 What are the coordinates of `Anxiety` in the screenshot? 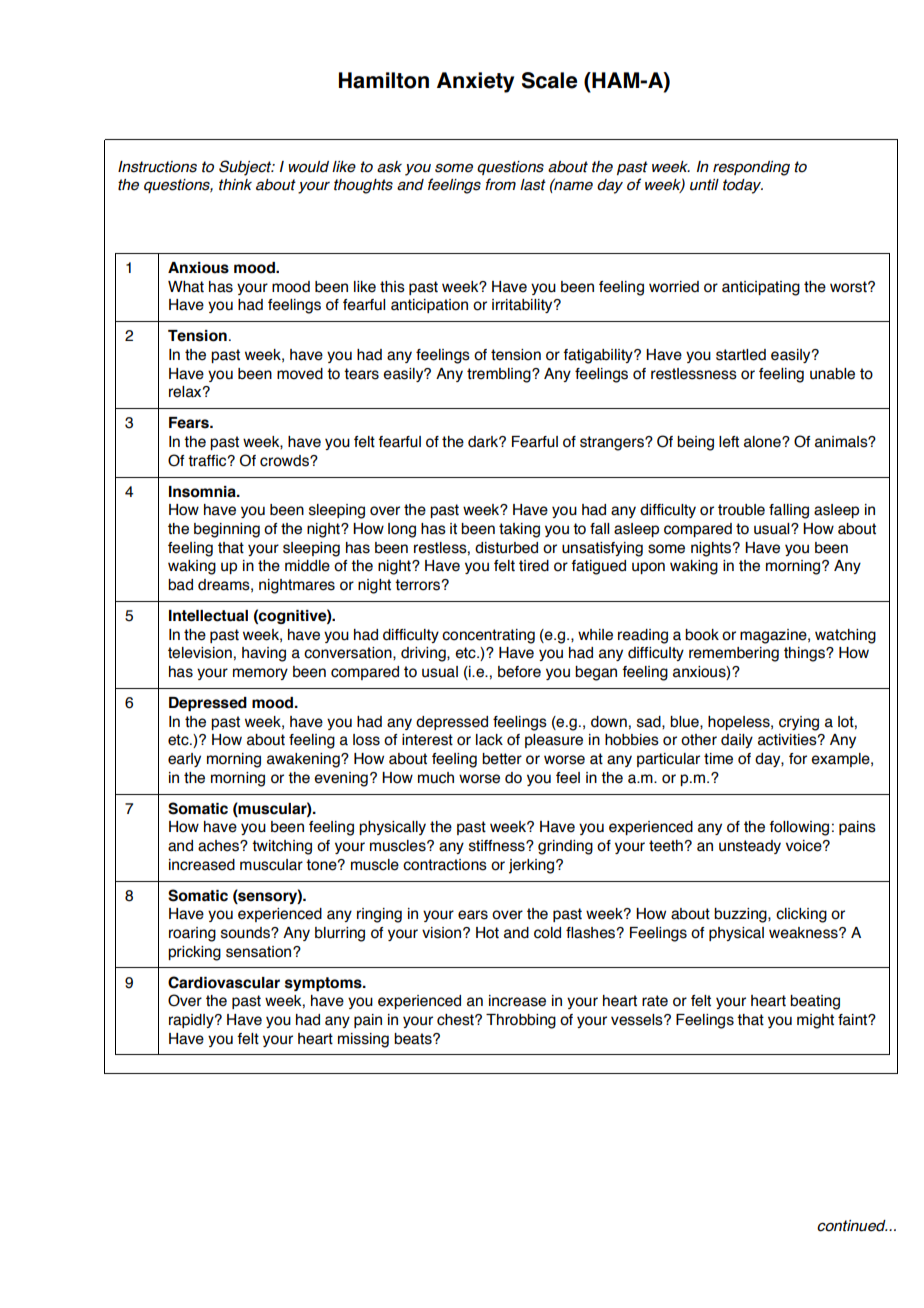 It's located at (475, 82).
